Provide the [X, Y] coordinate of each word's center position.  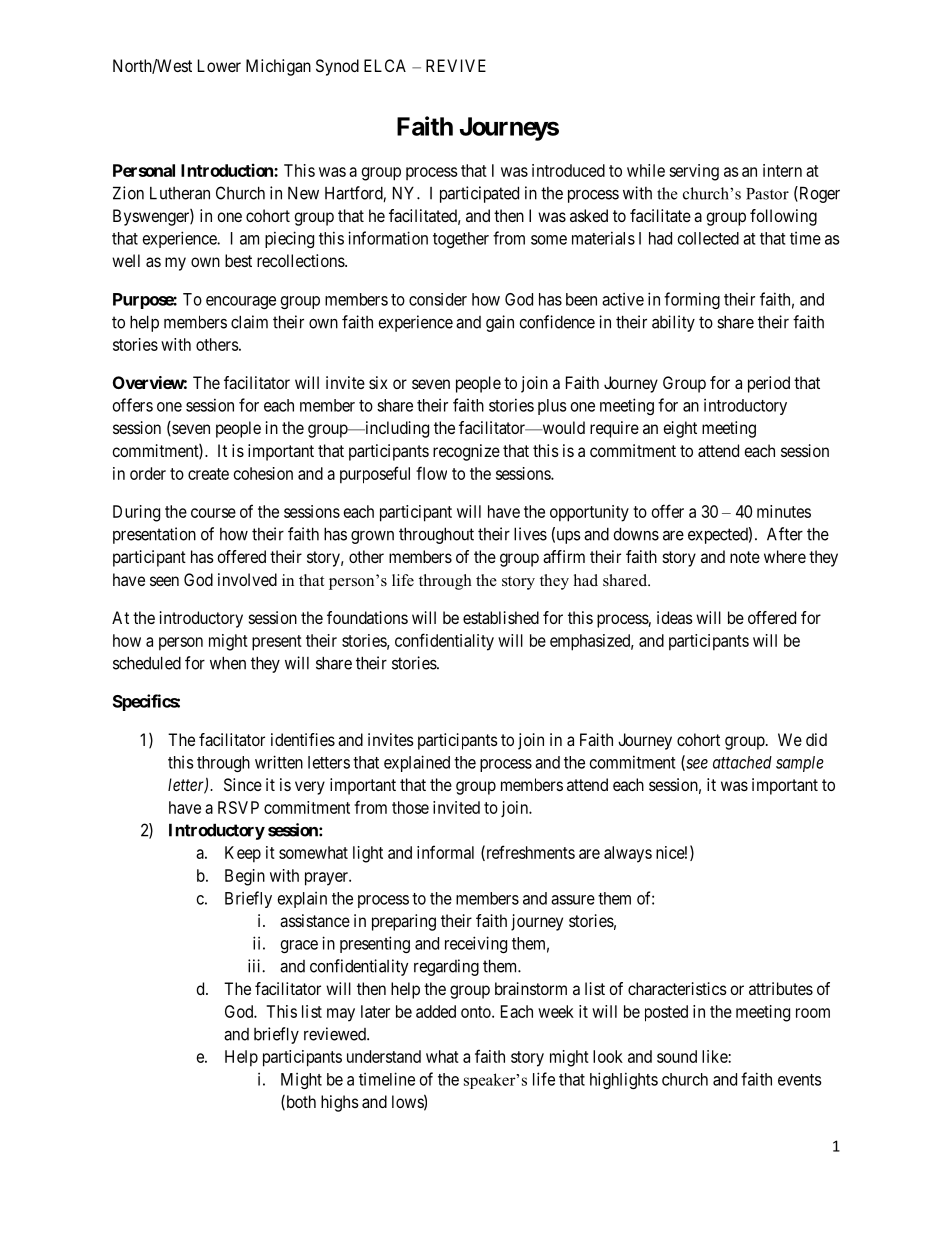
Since [243, 784]
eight [680, 429]
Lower [219, 65]
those [410, 807]
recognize [466, 452]
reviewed [336, 1034]
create [208, 474]
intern [782, 170]
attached [742, 762]
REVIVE [456, 65]
